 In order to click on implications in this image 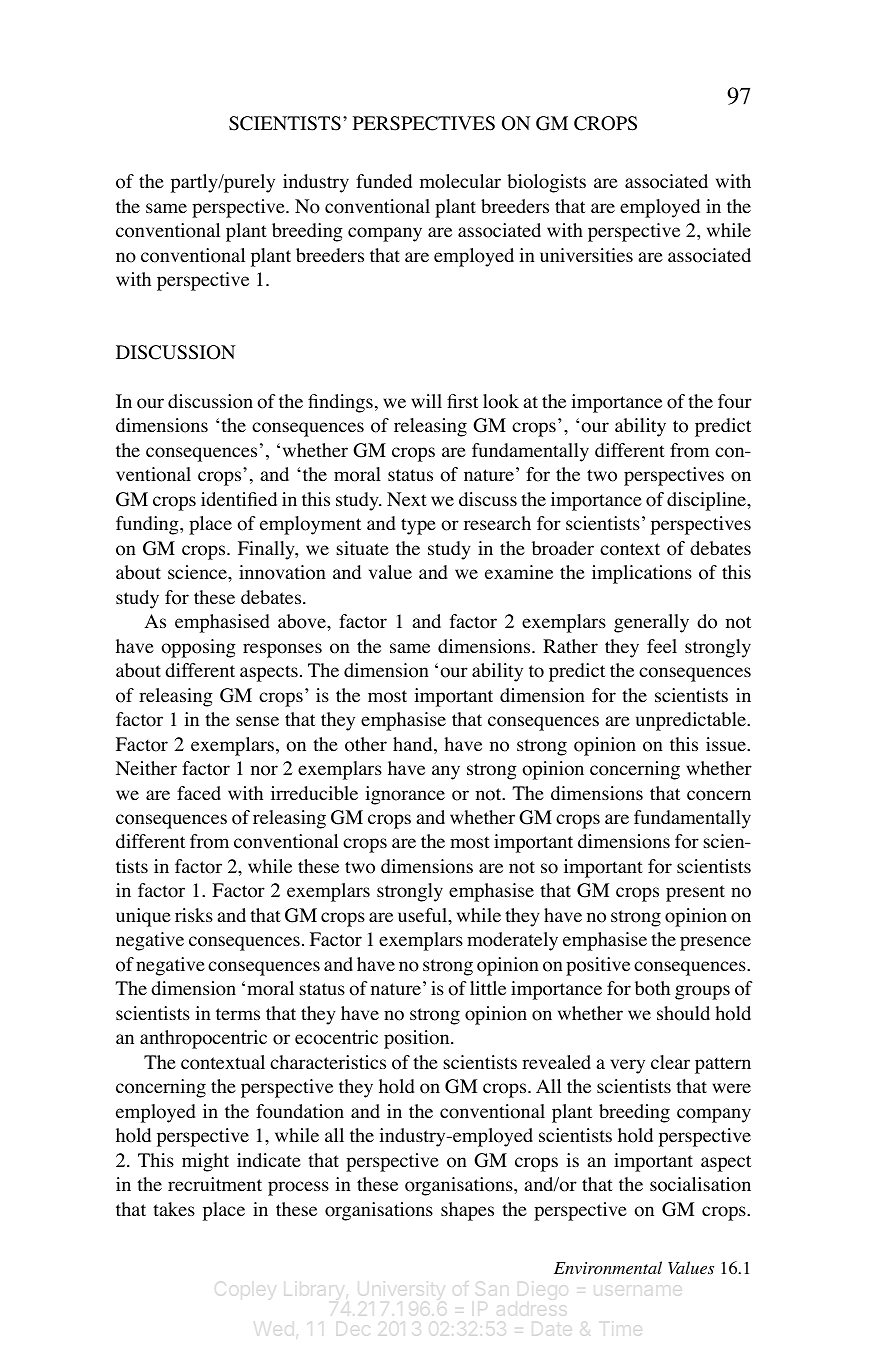, I will do `click(642, 574)`.
